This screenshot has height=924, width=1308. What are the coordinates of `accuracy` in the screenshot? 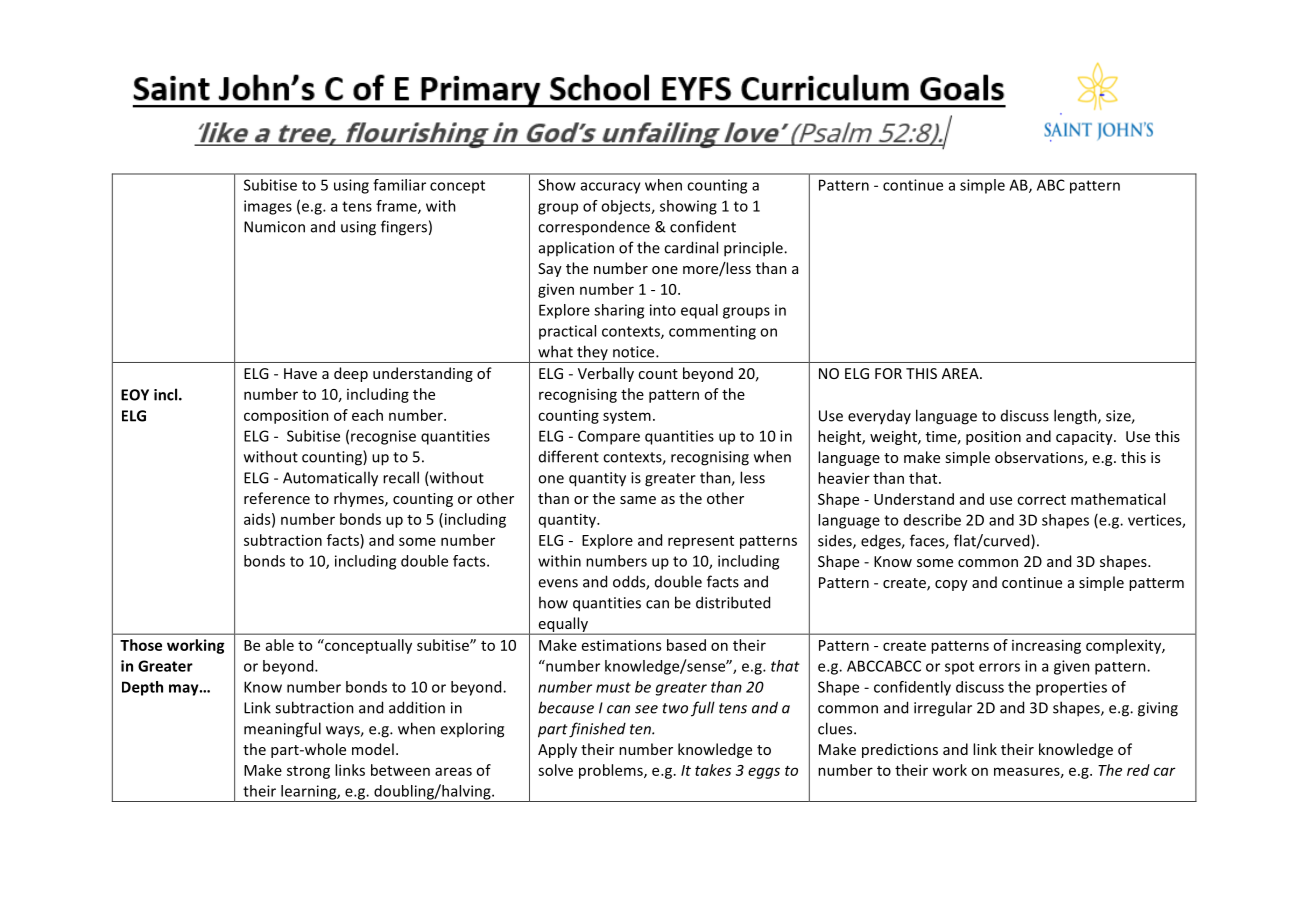 It's located at (611, 188).
